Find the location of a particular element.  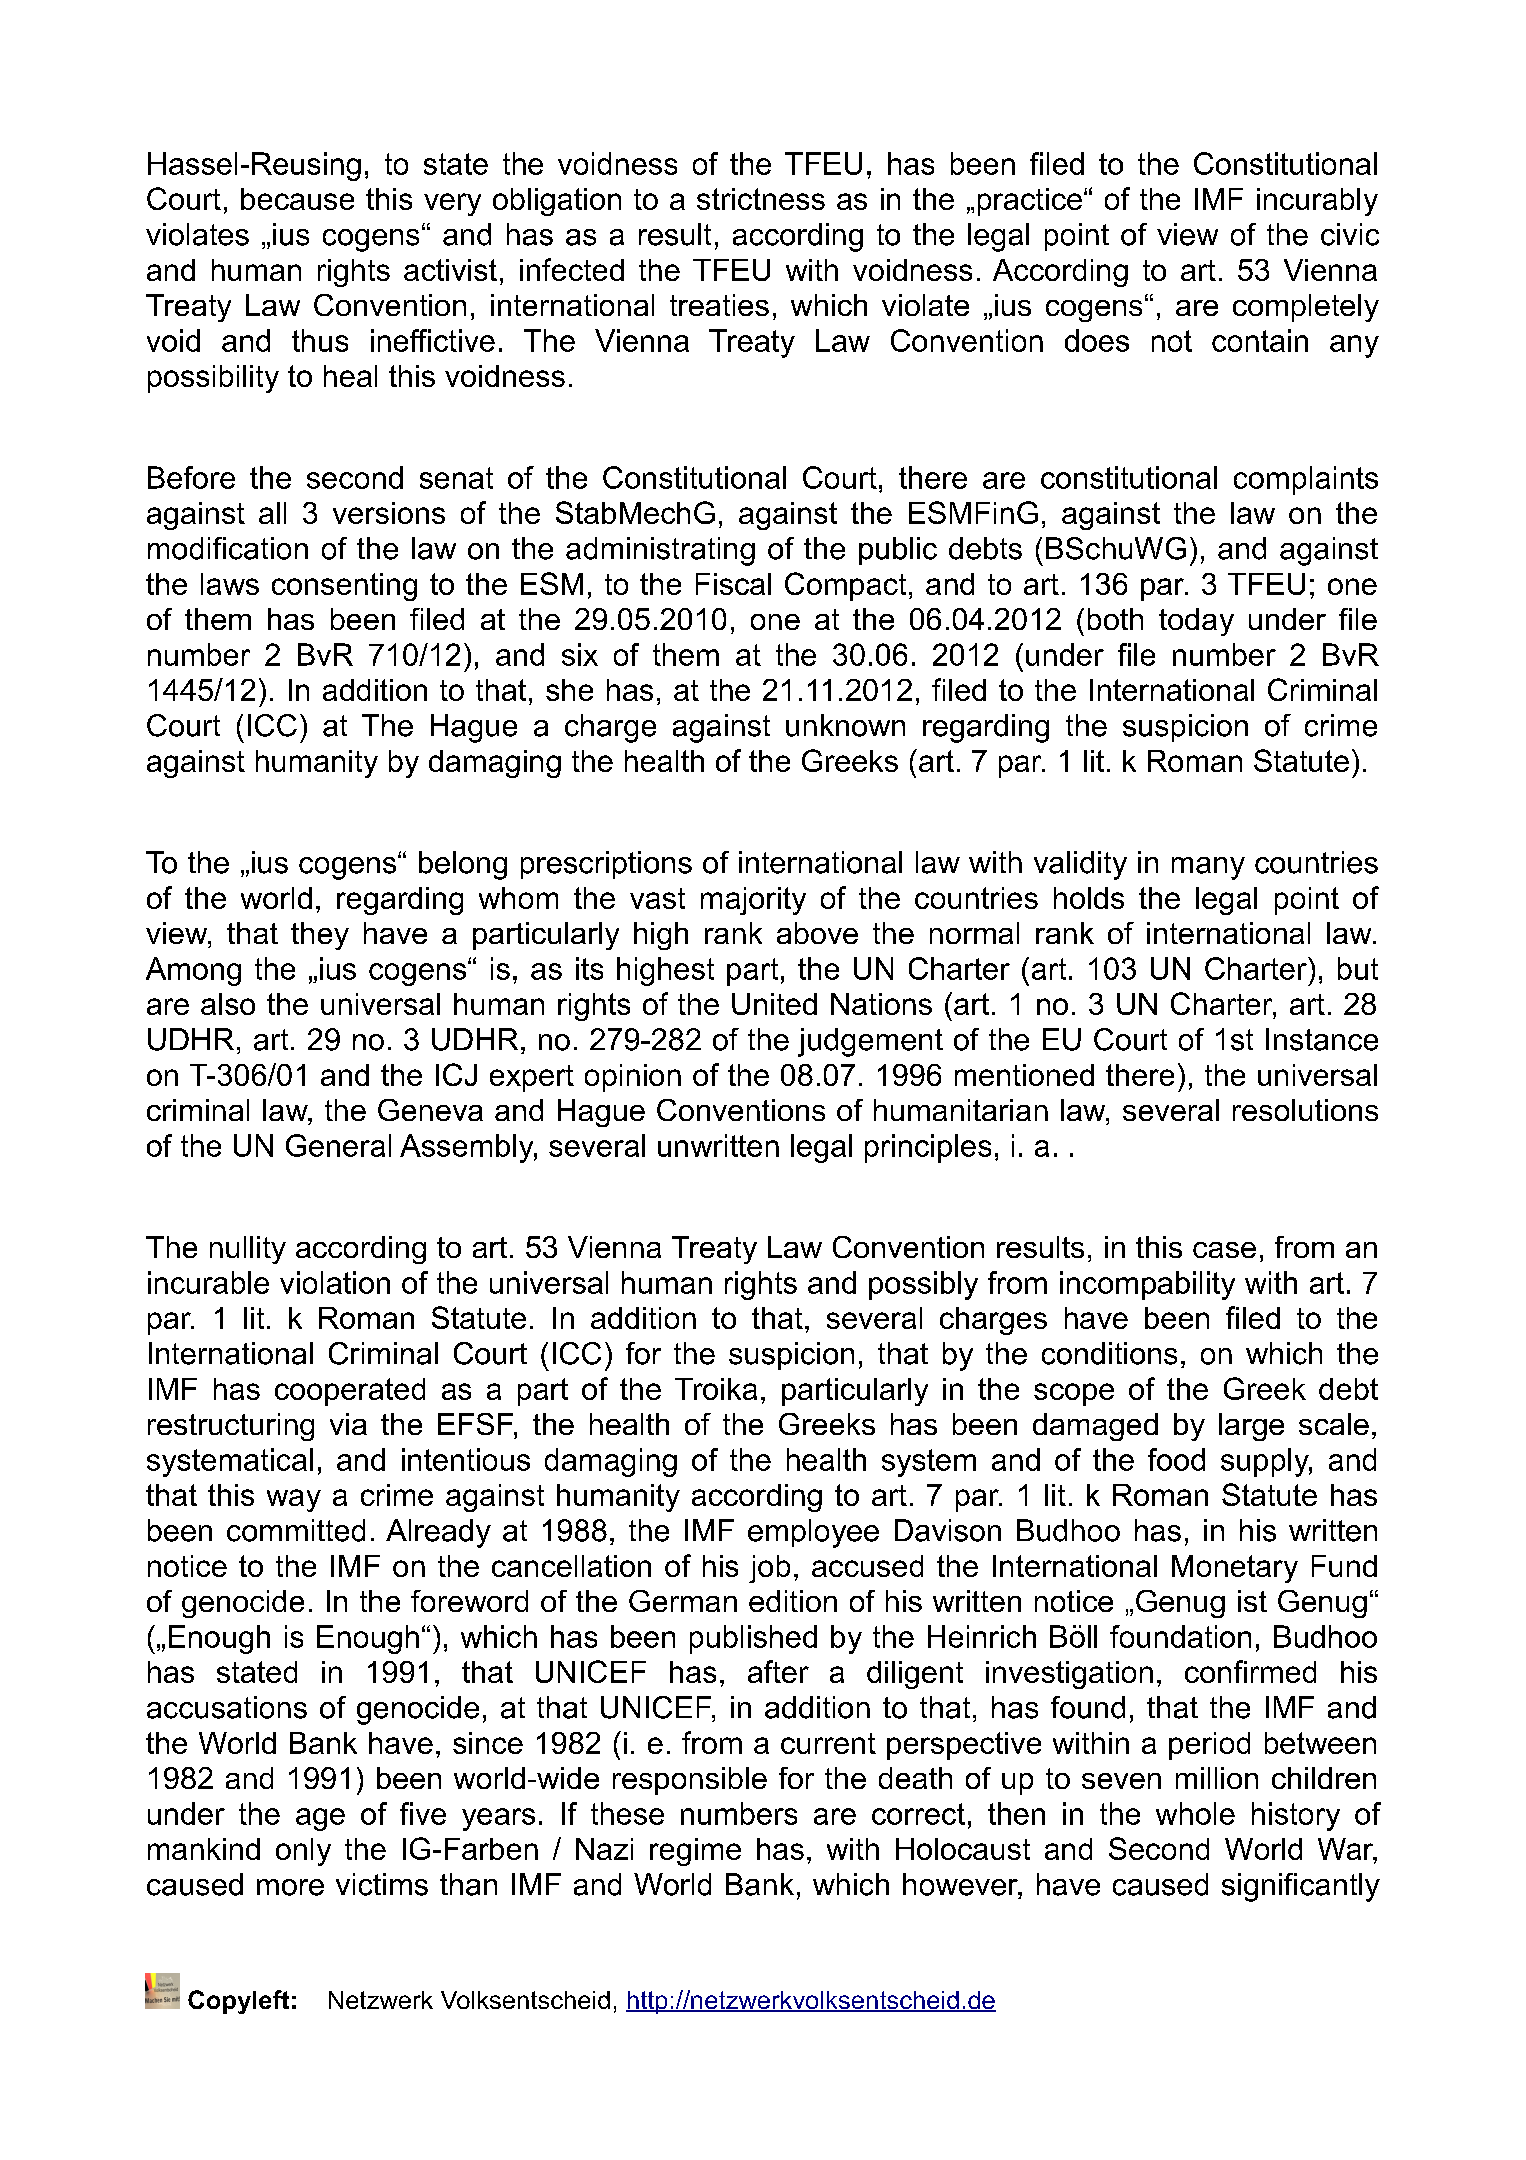

today is located at coordinates (1196, 622).
